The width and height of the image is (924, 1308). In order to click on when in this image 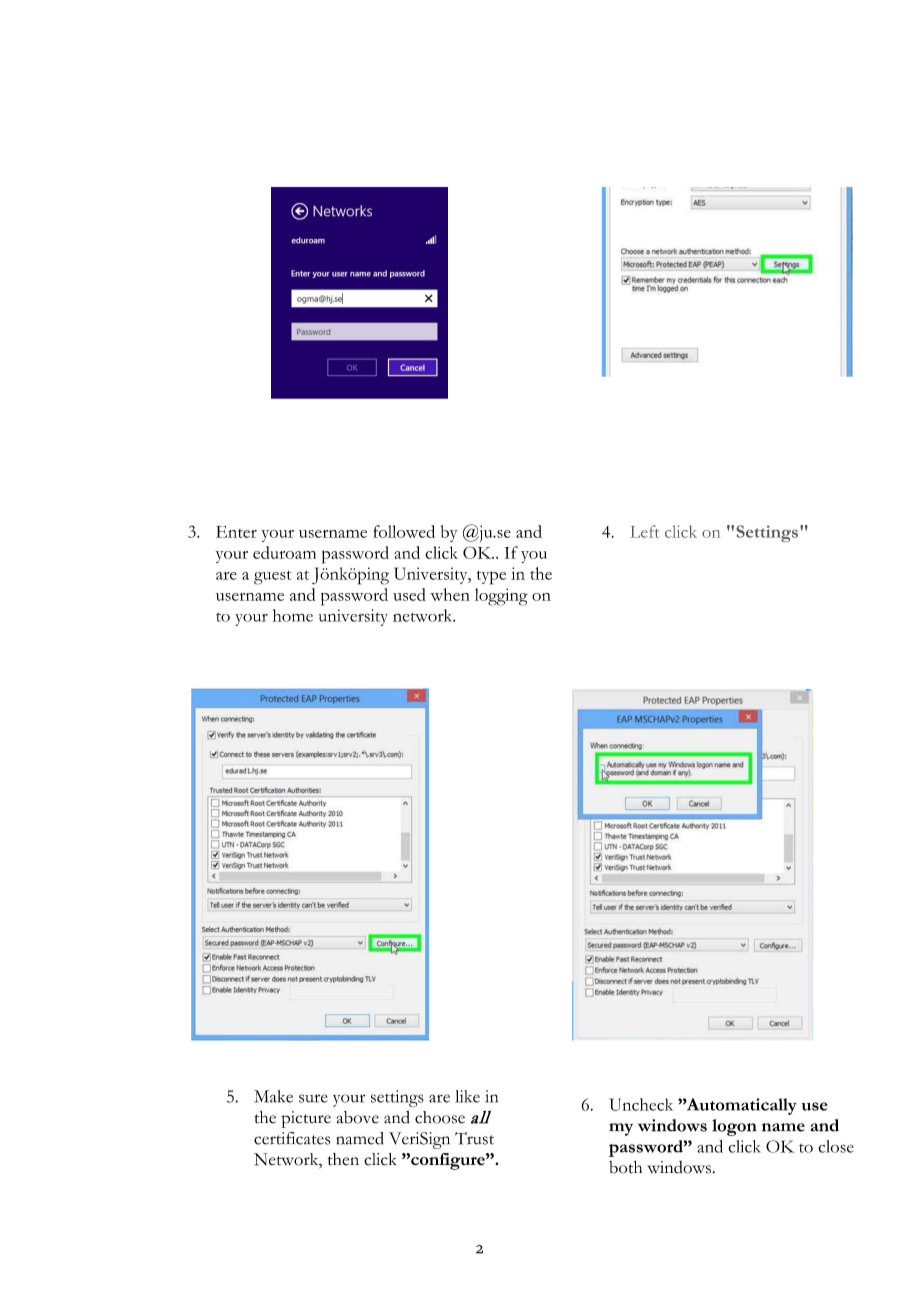, I will do `click(450, 594)`.
